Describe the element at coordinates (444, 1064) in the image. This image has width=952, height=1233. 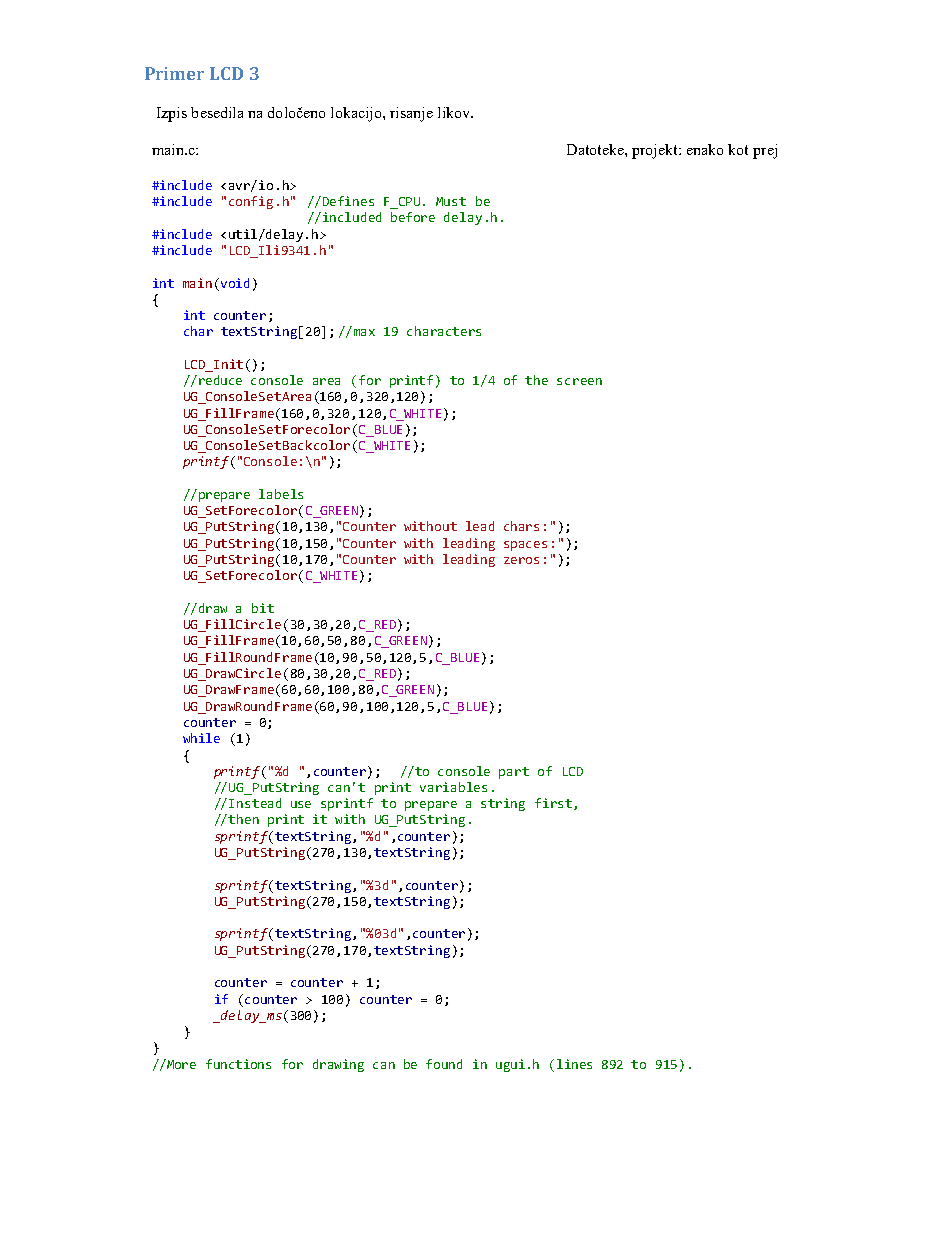
I see `found` at that location.
